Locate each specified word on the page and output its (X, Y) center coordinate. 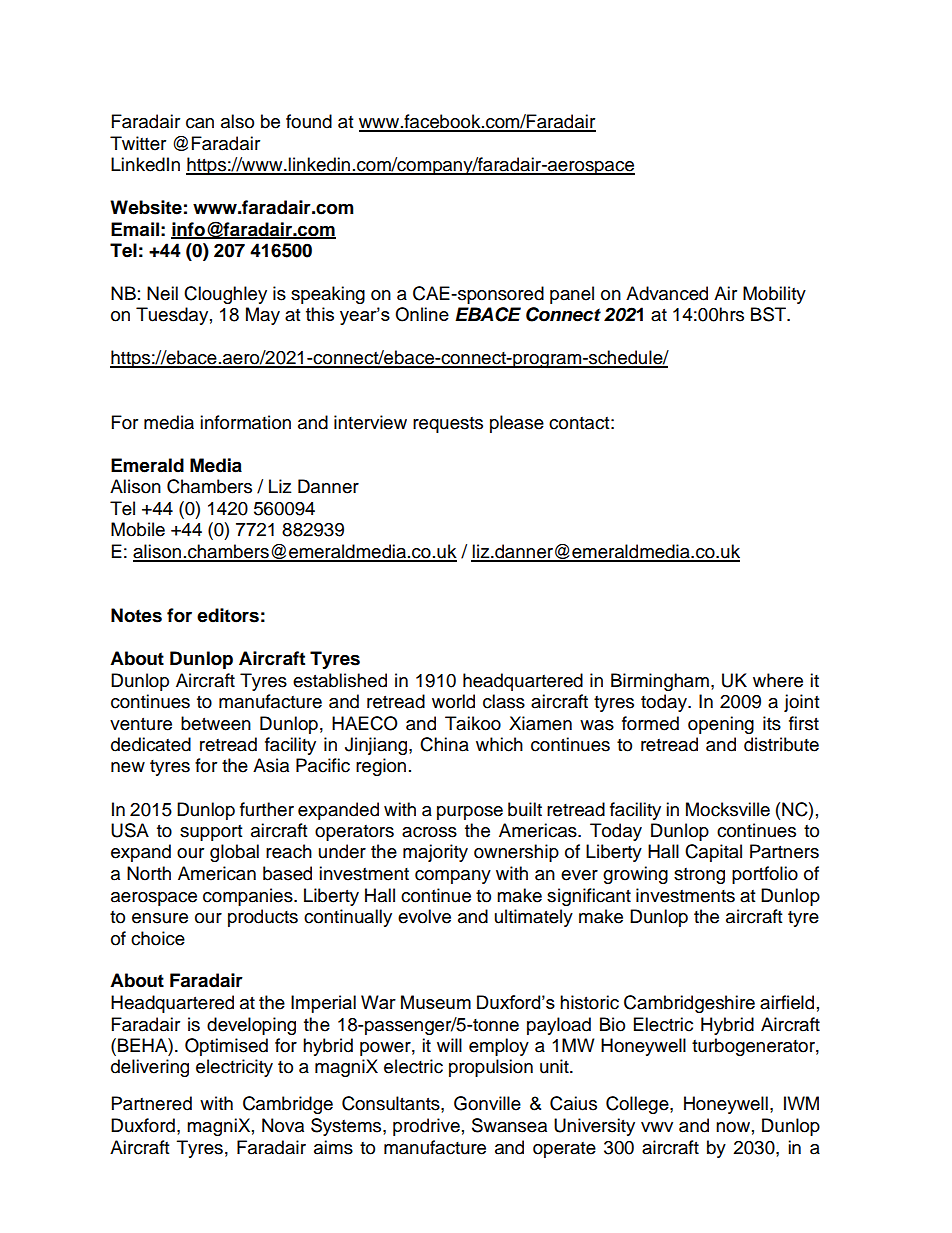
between (216, 723)
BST (770, 314)
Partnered (152, 1103)
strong (699, 876)
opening (721, 725)
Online (422, 314)
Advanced (667, 293)
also (237, 121)
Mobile (138, 529)
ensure (160, 918)
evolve (424, 916)
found (309, 121)
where (778, 680)
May (263, 316)
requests (448, 425)
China (444, 744)
